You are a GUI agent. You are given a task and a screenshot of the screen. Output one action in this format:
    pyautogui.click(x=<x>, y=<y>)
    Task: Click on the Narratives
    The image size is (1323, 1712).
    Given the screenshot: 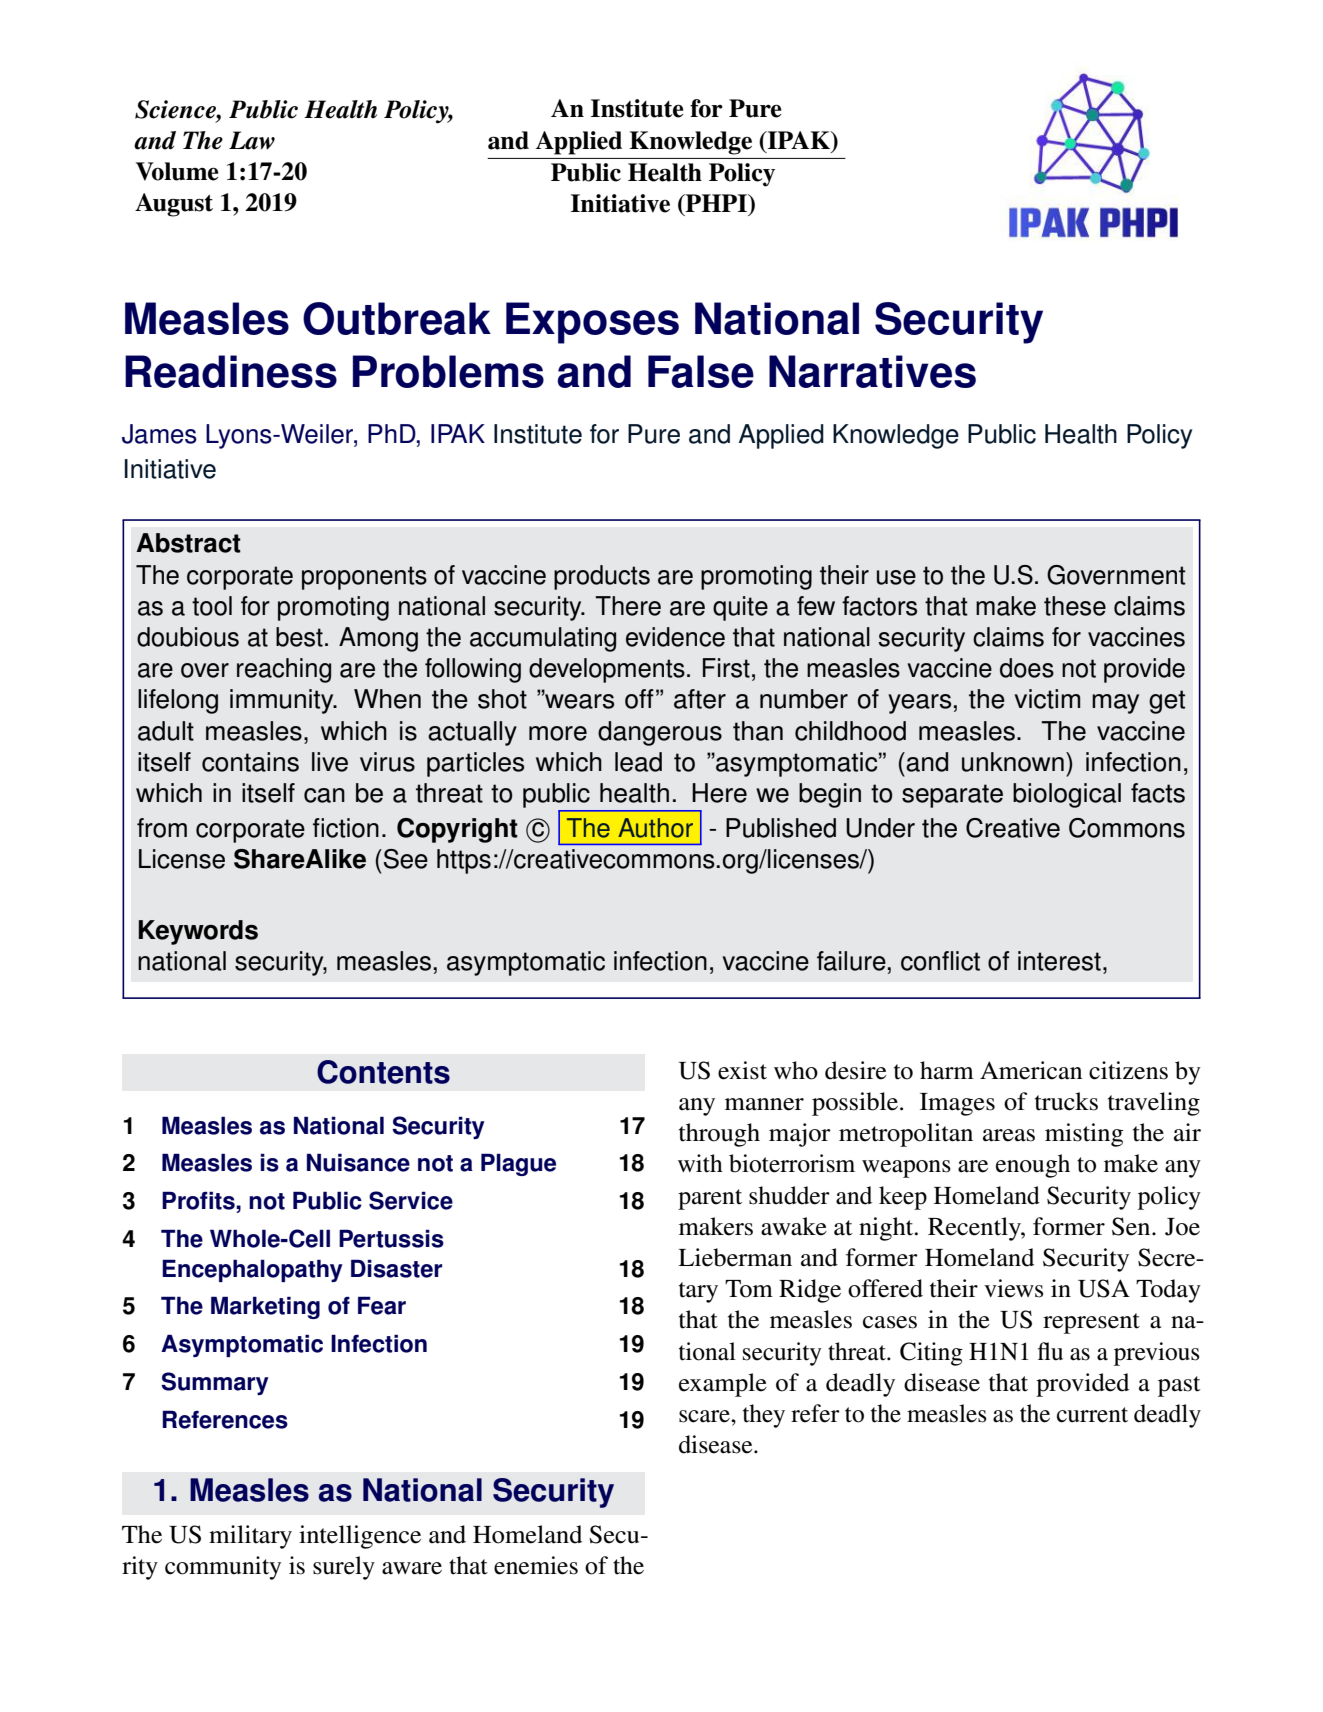 What is the action you would take?
    pyautogui.click(x=872, y=371)
